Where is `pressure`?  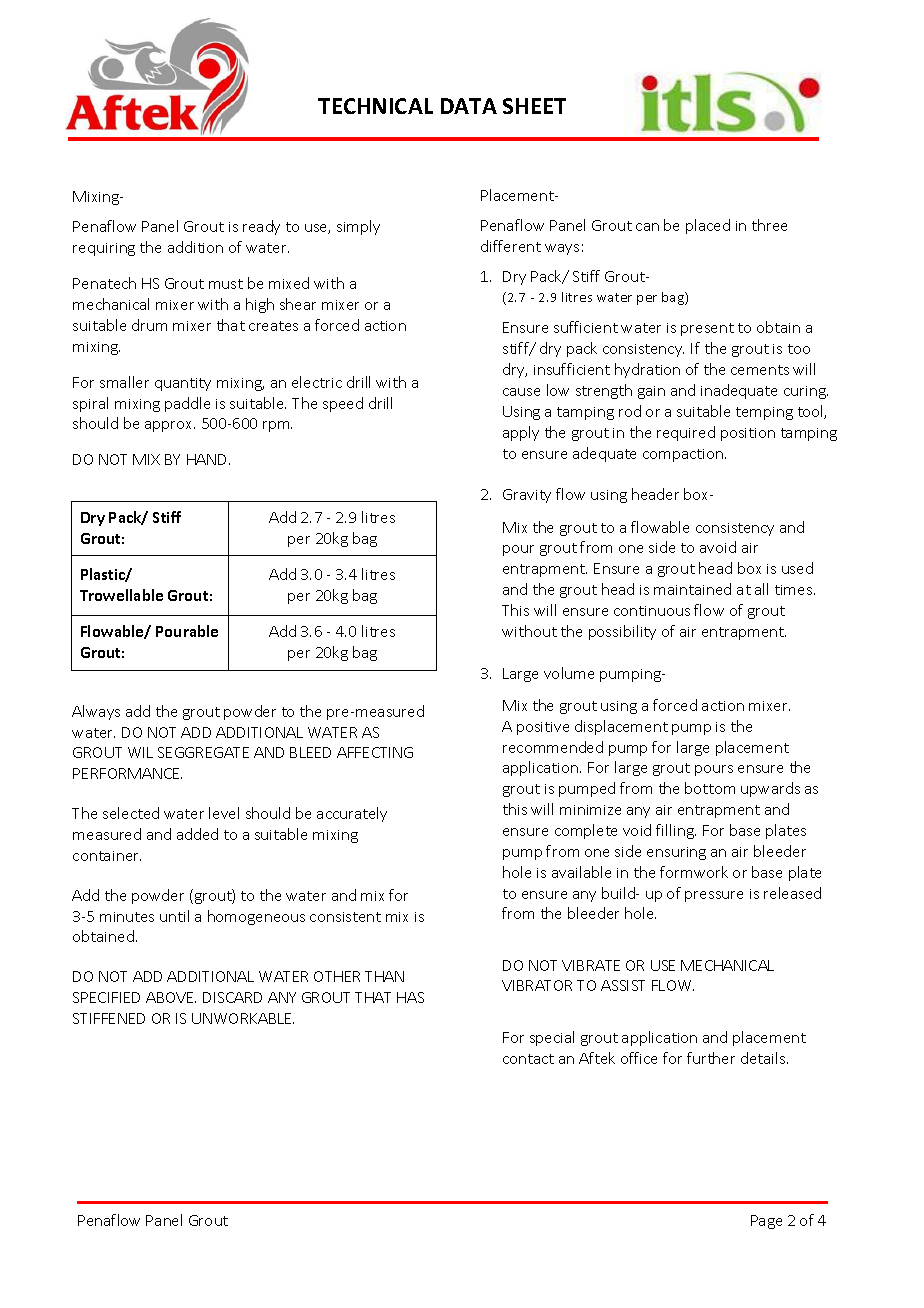
pressure is located at coordinates (714, 896).
